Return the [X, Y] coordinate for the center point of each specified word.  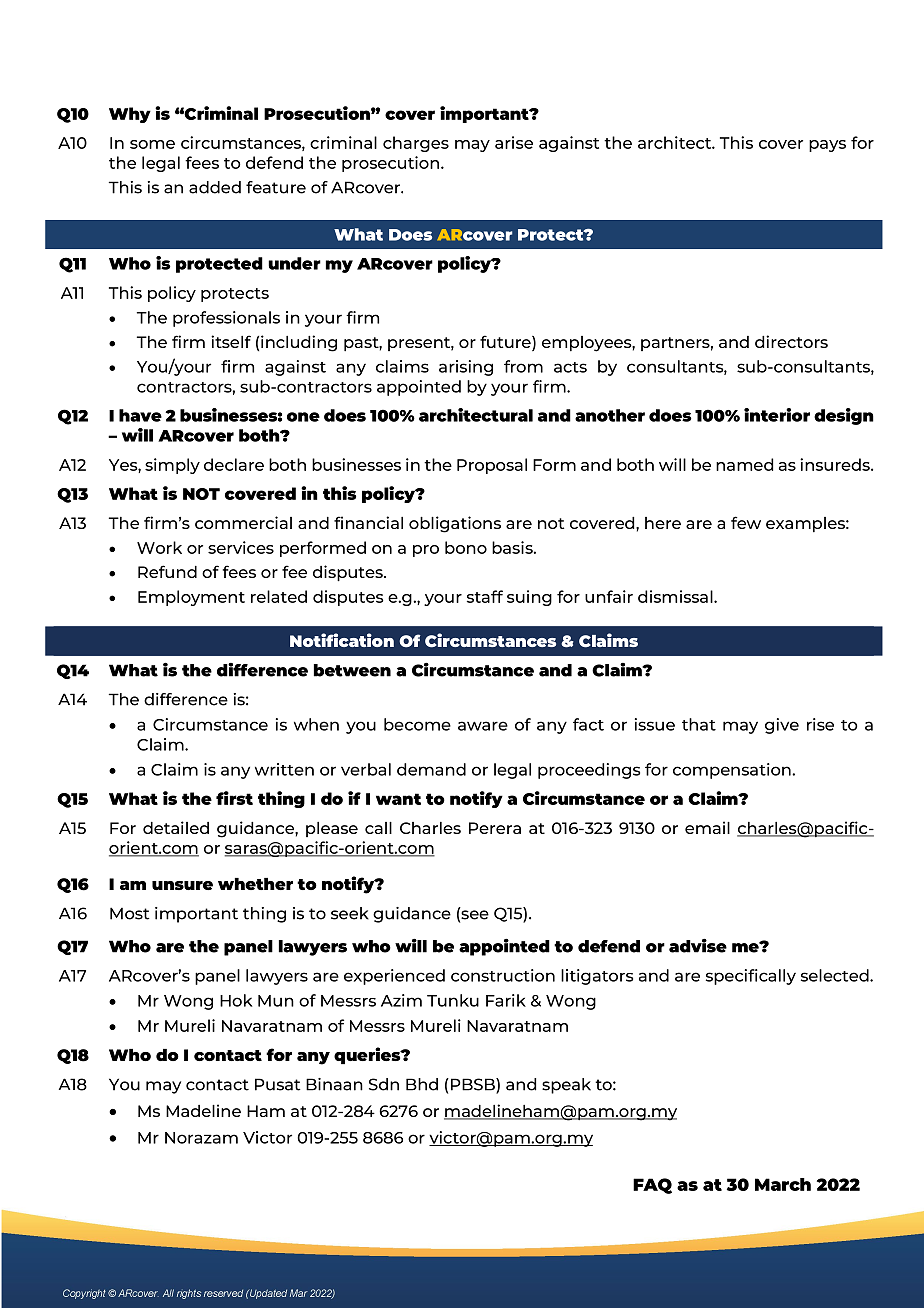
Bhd [422, 1084]
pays [827, 146]
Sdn [384, 1084]
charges [416, 144]
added [215, 187]
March [783, 1184]
